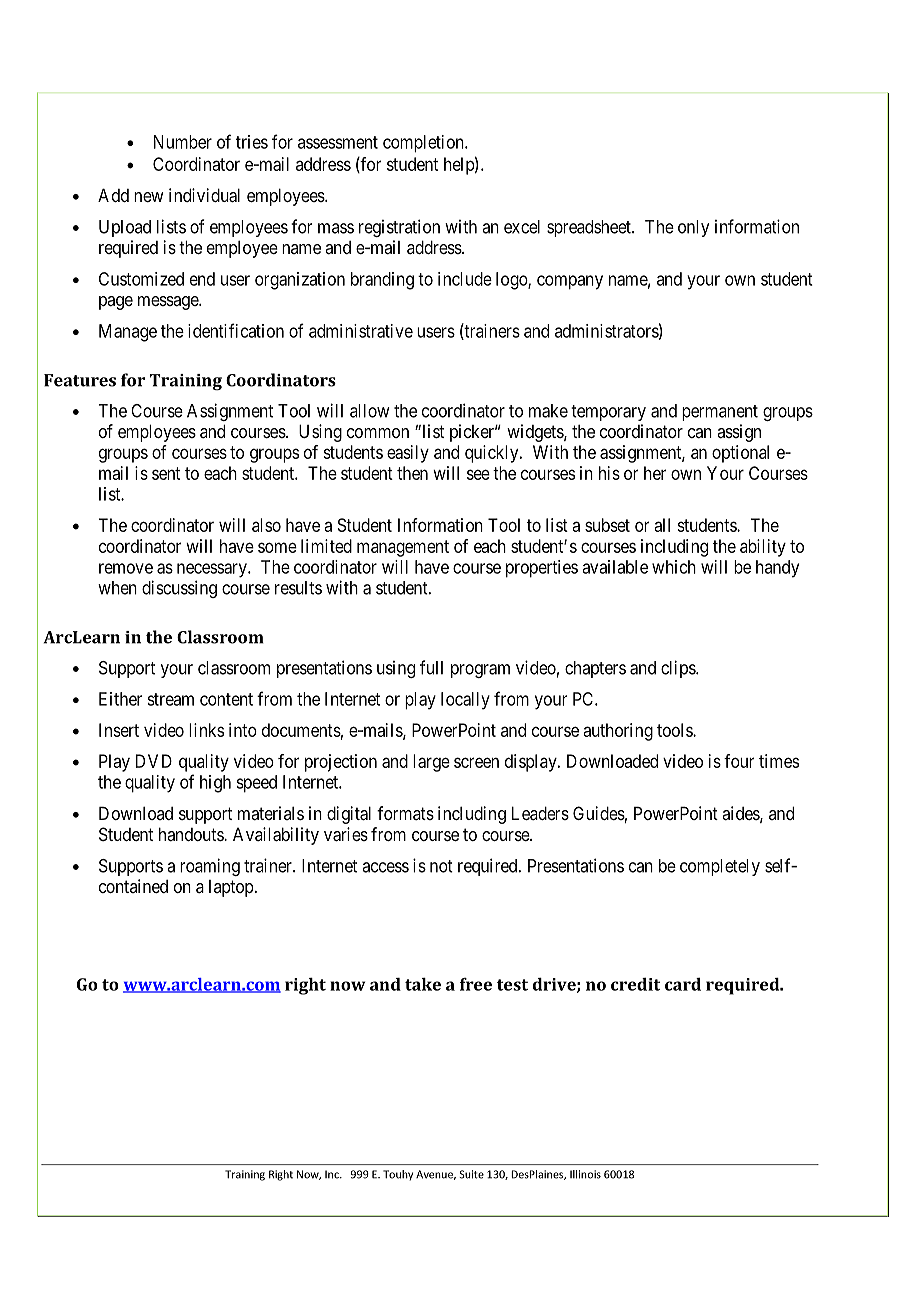  I want to click on completely, so click(720, 867).
